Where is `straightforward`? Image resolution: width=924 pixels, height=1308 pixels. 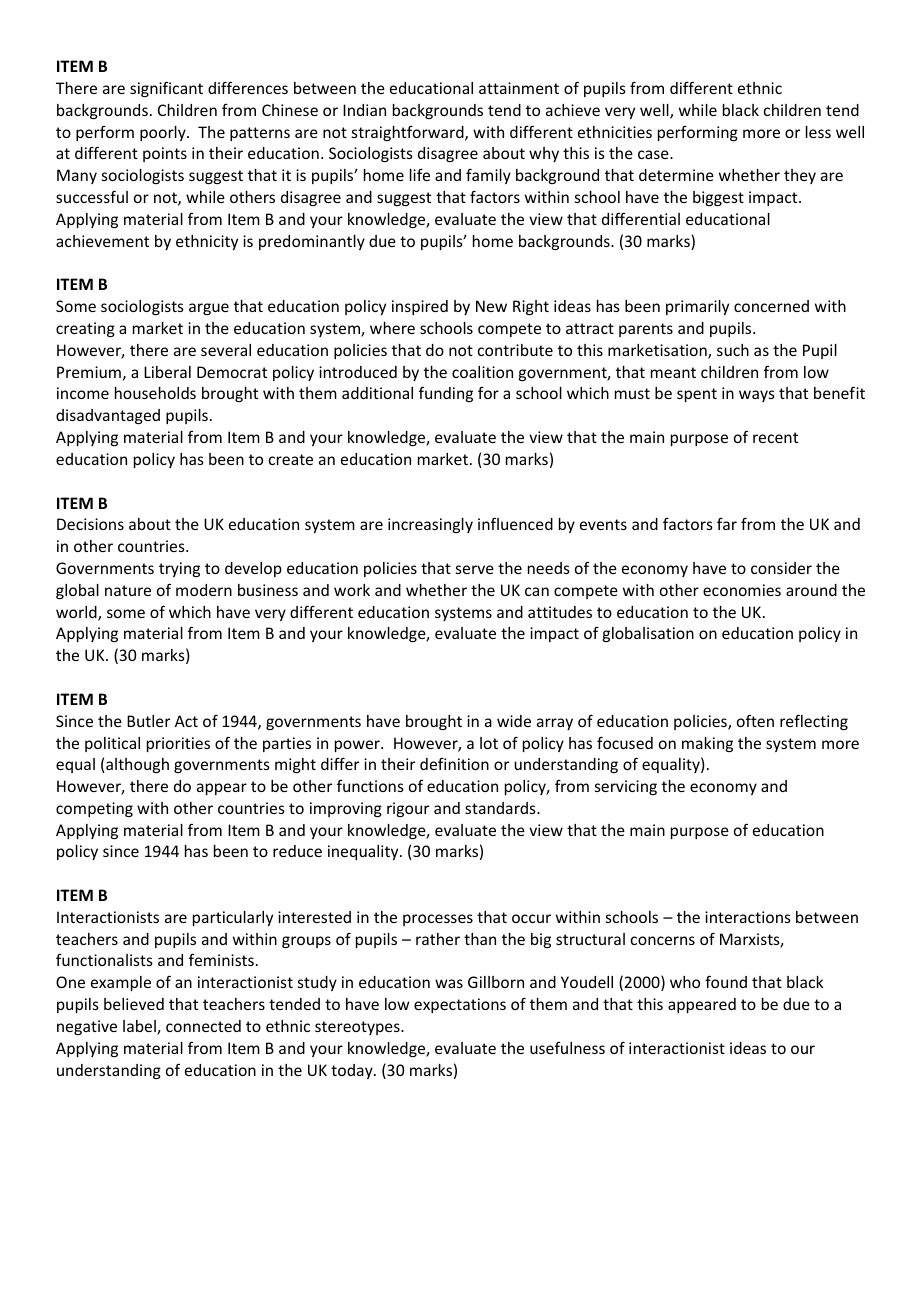 straightforward is located at coordinates (409, 133).
